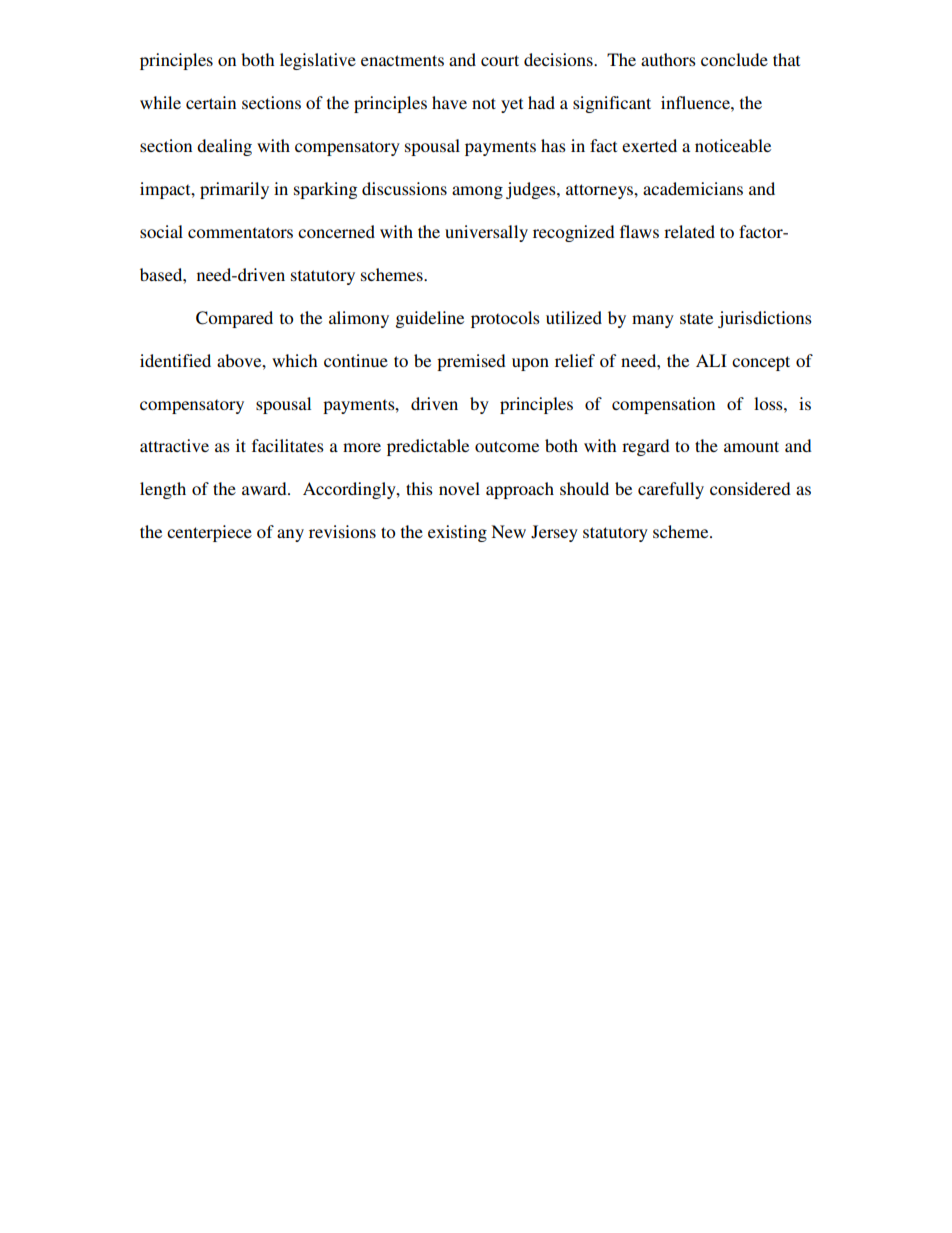 This page has width=952, height=1233. Describe the element at coordinates (696, 318) in the page. I see `state` at that location.
